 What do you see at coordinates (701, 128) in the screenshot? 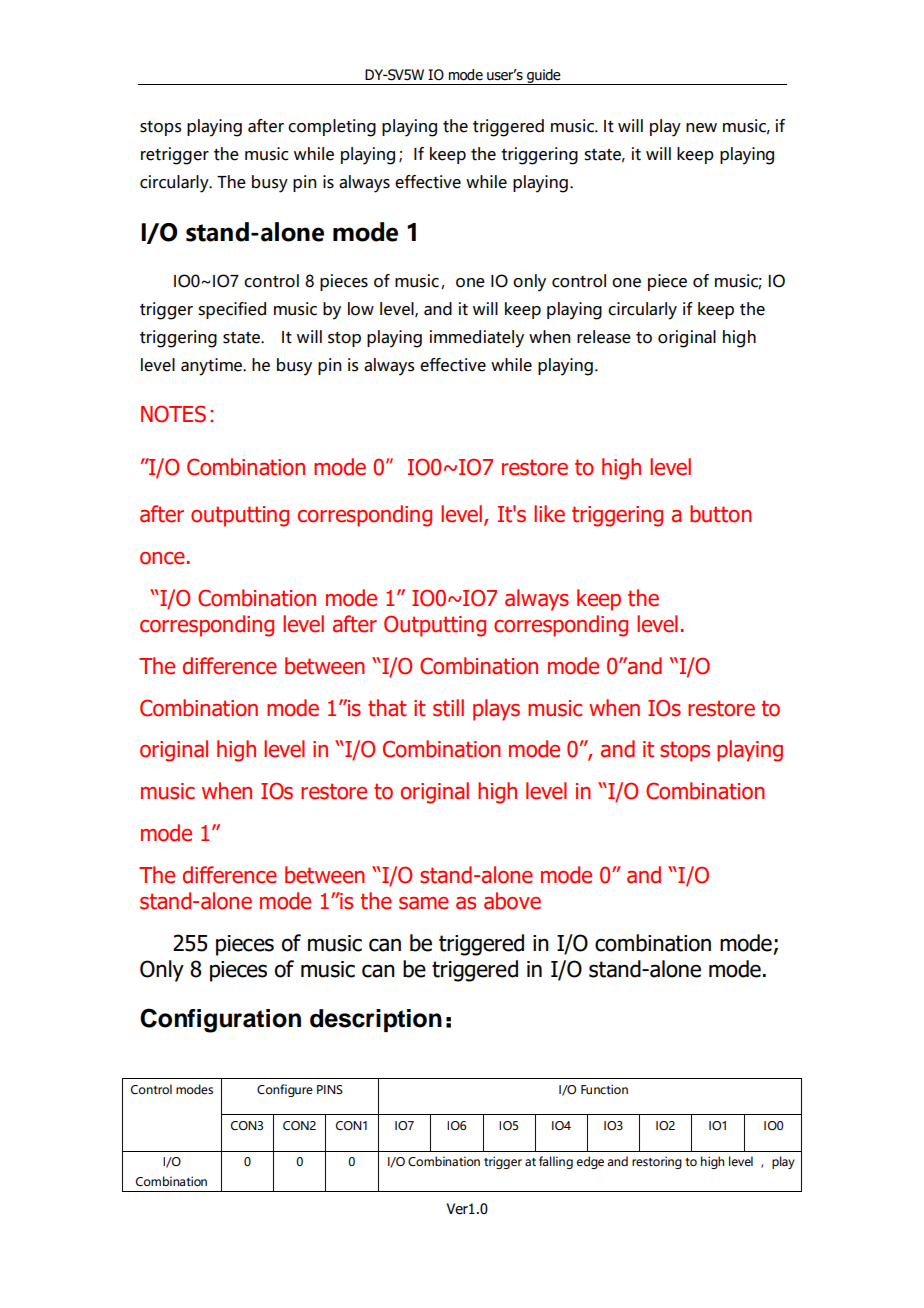
I see `new` at bounding box center [701, 128].
